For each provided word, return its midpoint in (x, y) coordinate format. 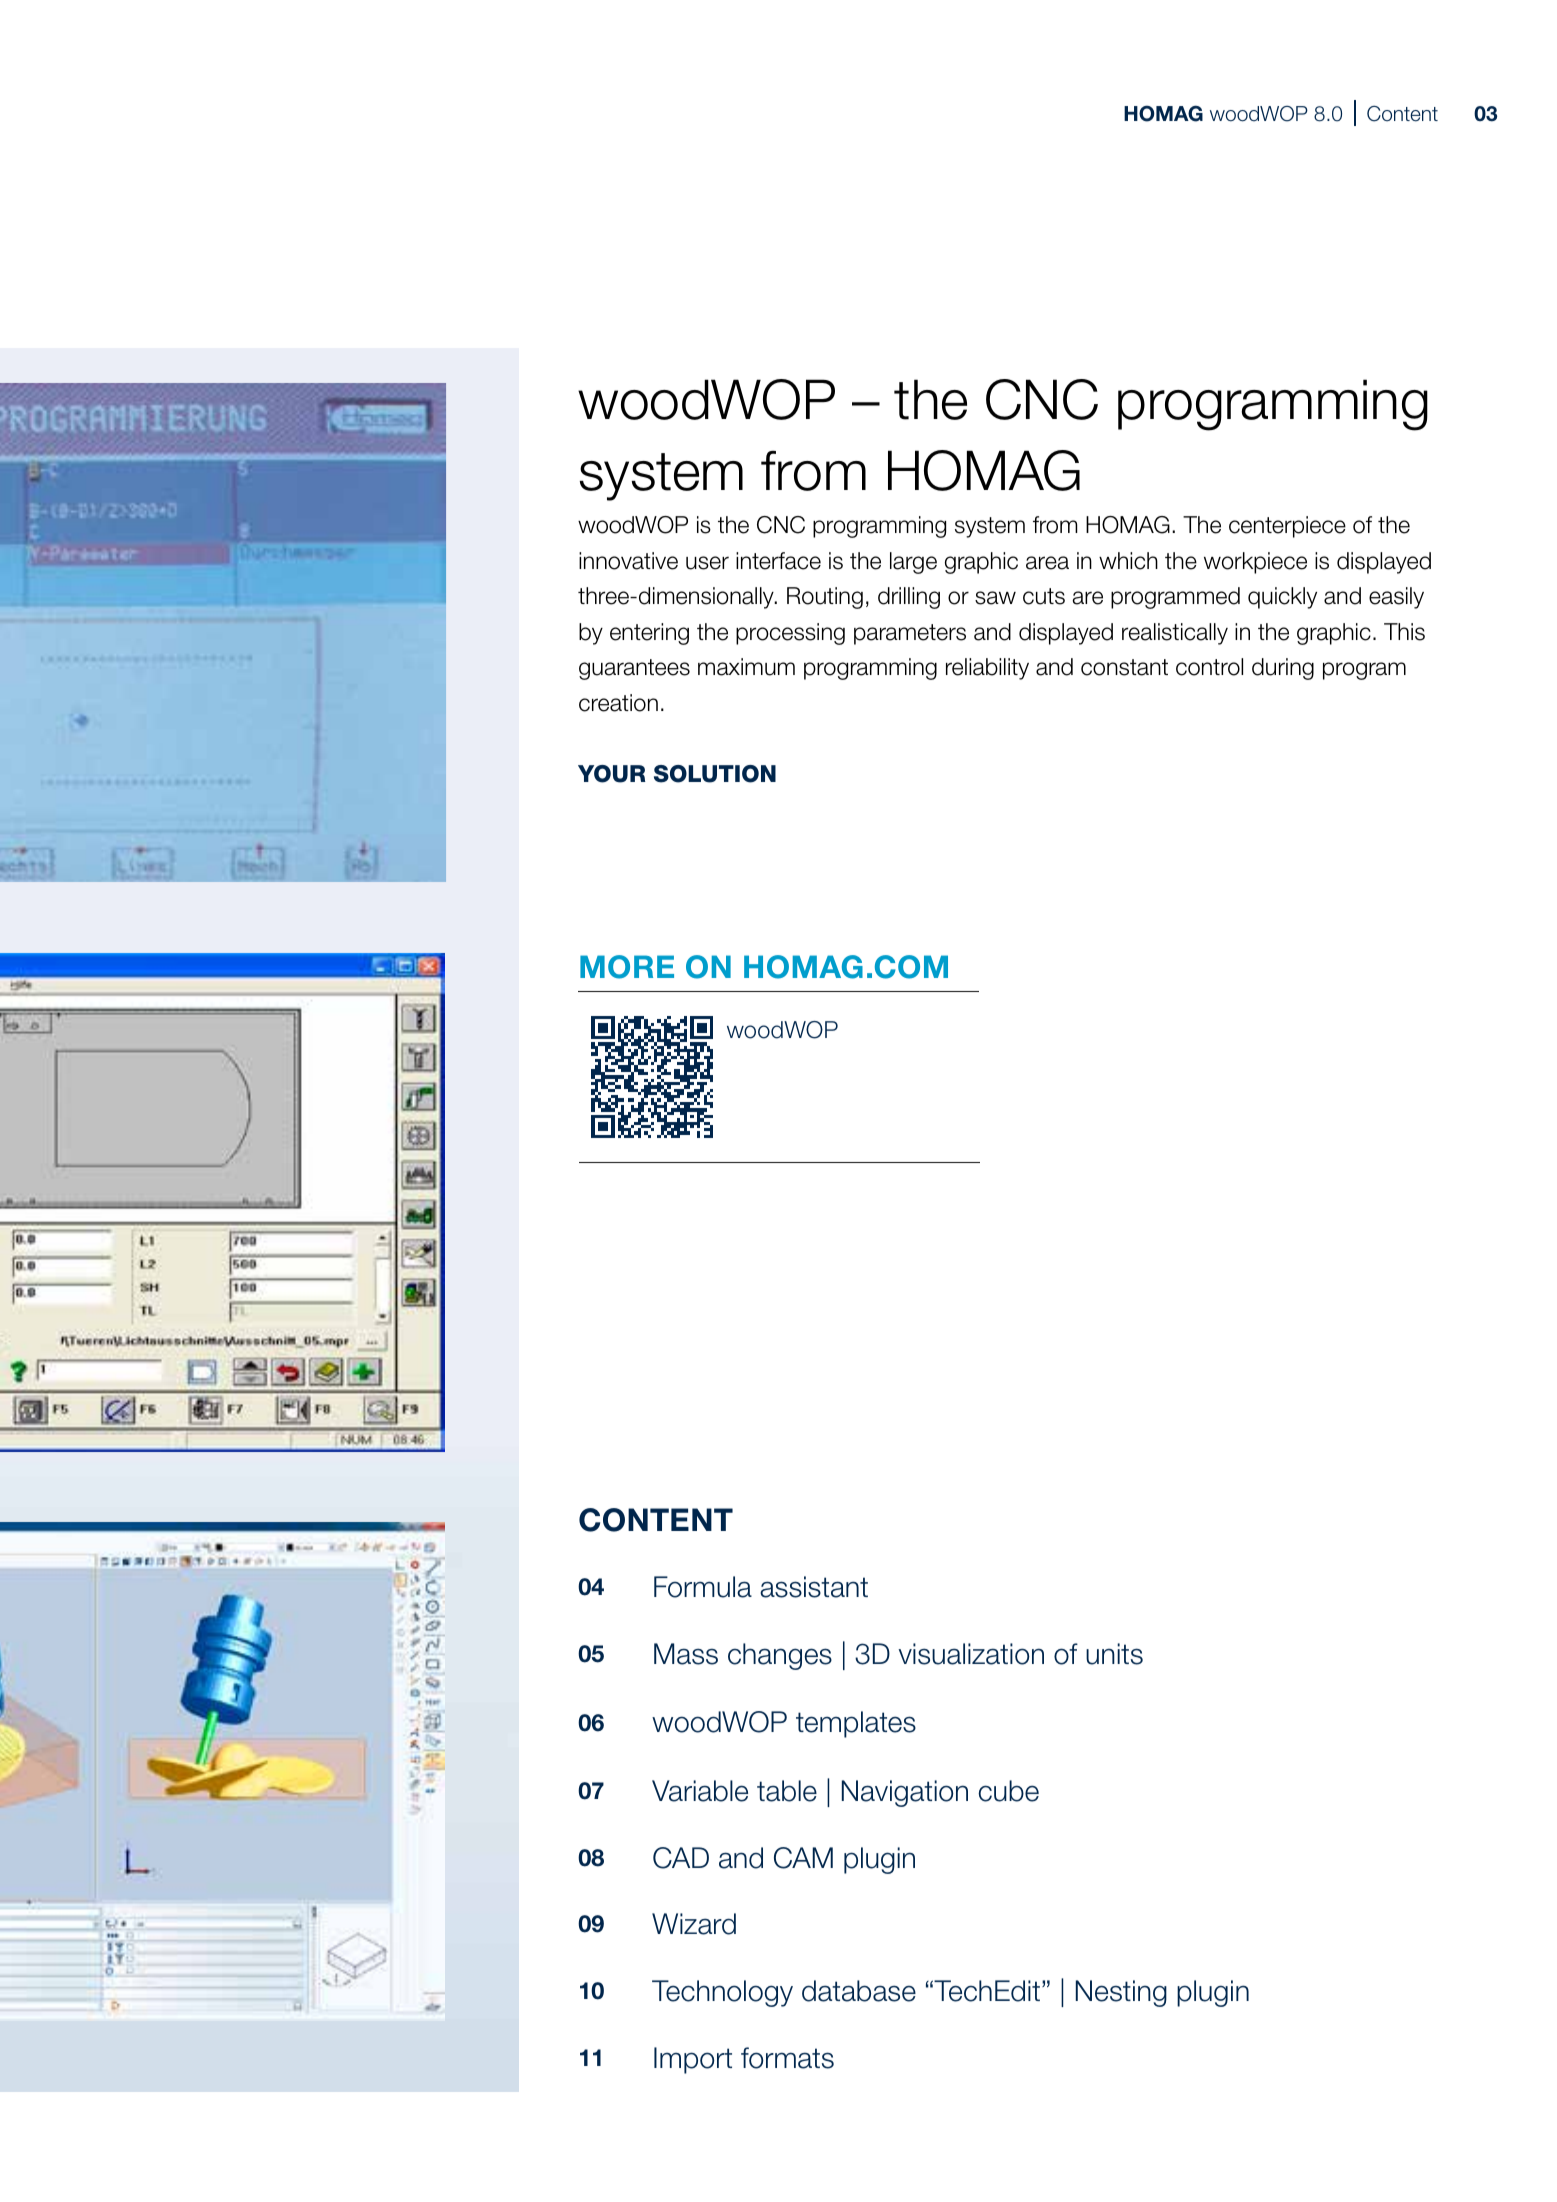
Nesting (1121, 1993)
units (1114, 1654)
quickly (1282, 598)
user (707, 563)
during (1283, 669)
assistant (814, 1587)
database (859, 1991)
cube (1008, 1791)
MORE (627, 967)
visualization (971, 1654)
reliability (987, 669)
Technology (722, 1993)
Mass (686, 1654)
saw (995, 598)
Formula (703, 1587)
